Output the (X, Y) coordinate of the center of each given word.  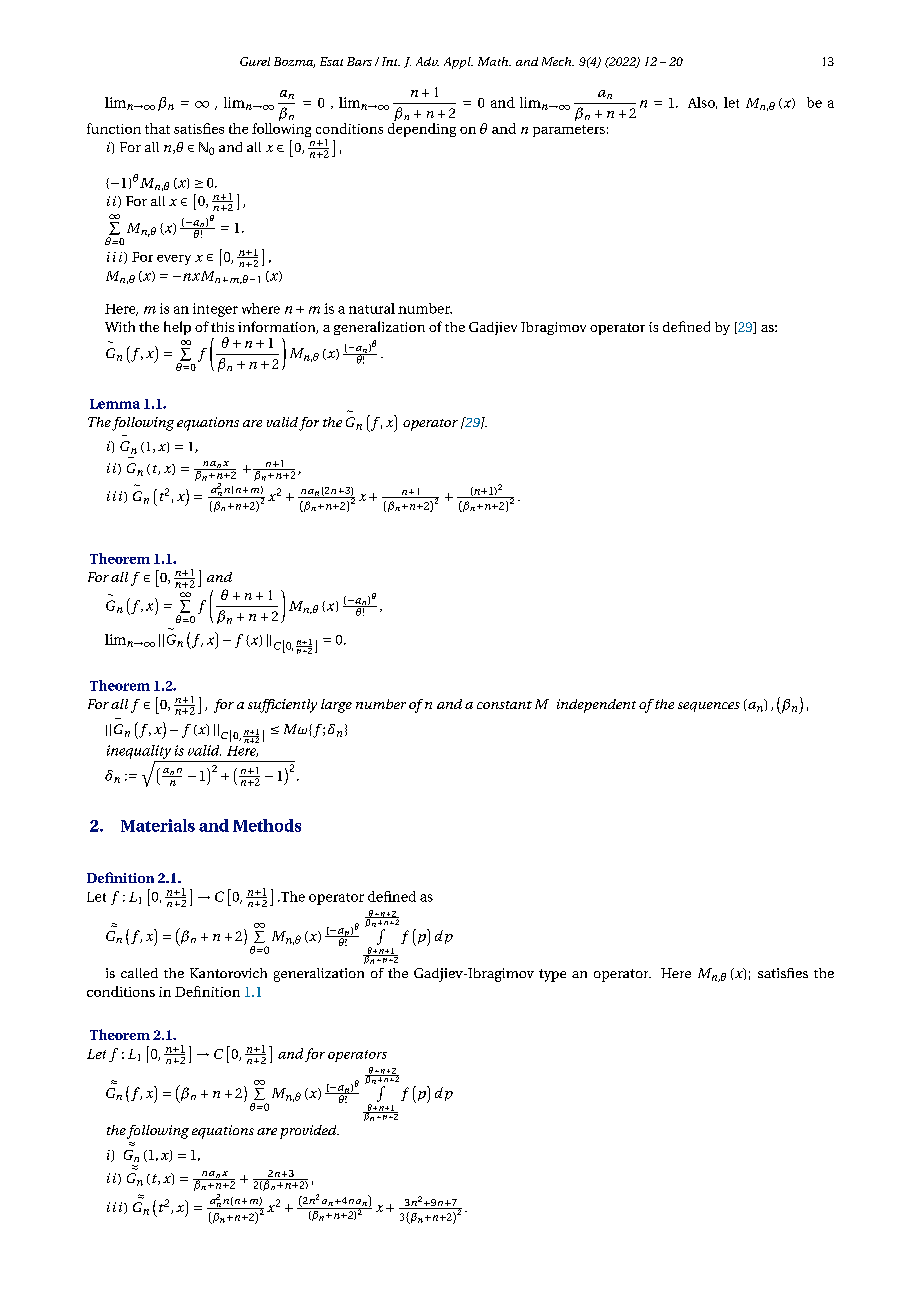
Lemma (115, 404)
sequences (709, 707)
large (336, 706)
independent (596, 706)
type (552, 975)
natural (372, 308)
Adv (427, 61)
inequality (139, 752)
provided (309, 1132)
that (157, 128)
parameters (569, 131)
